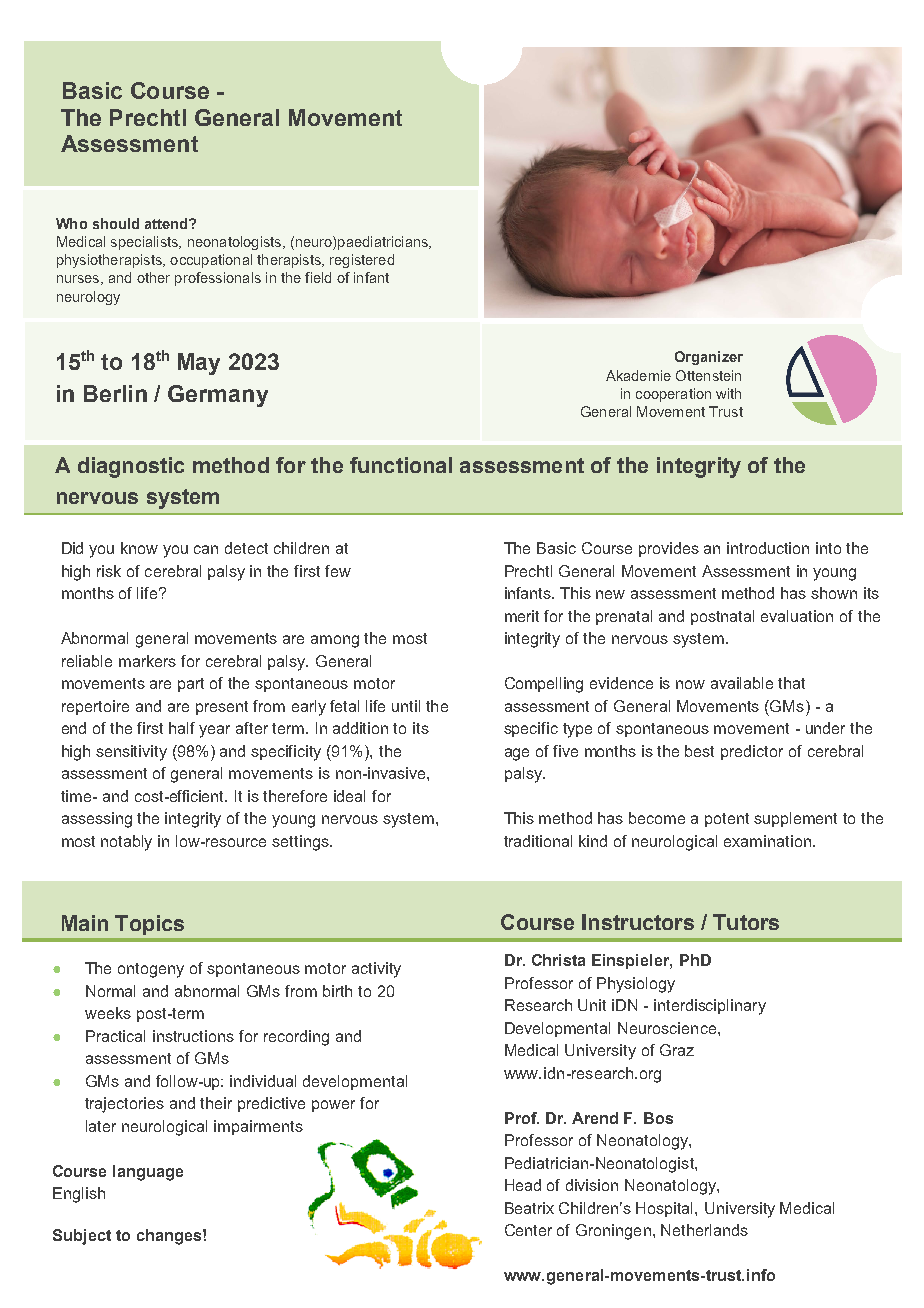  I want to click on registered, so click(362, 261).
